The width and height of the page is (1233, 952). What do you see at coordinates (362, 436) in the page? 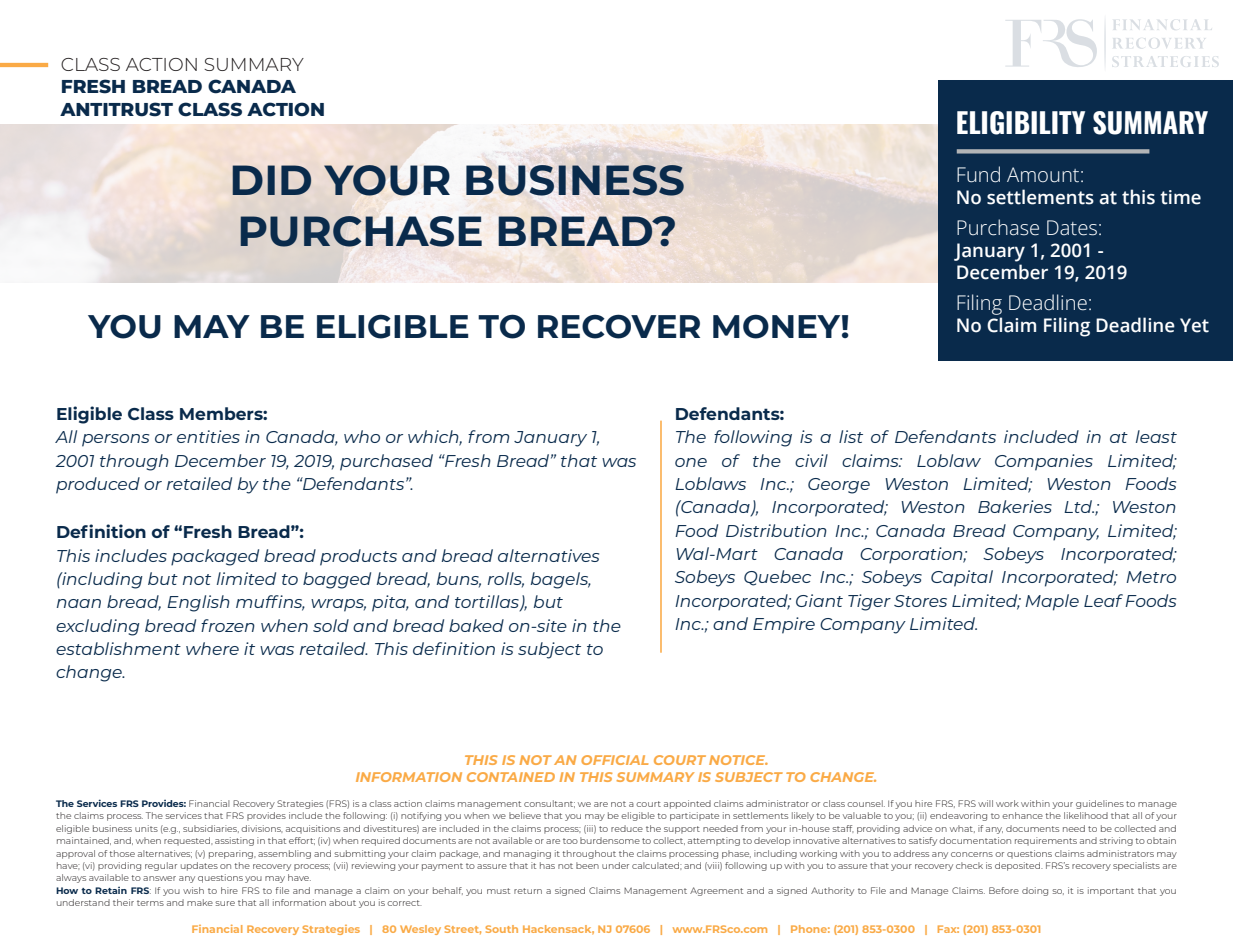
I see `who` at bounding box center [362, 436].
